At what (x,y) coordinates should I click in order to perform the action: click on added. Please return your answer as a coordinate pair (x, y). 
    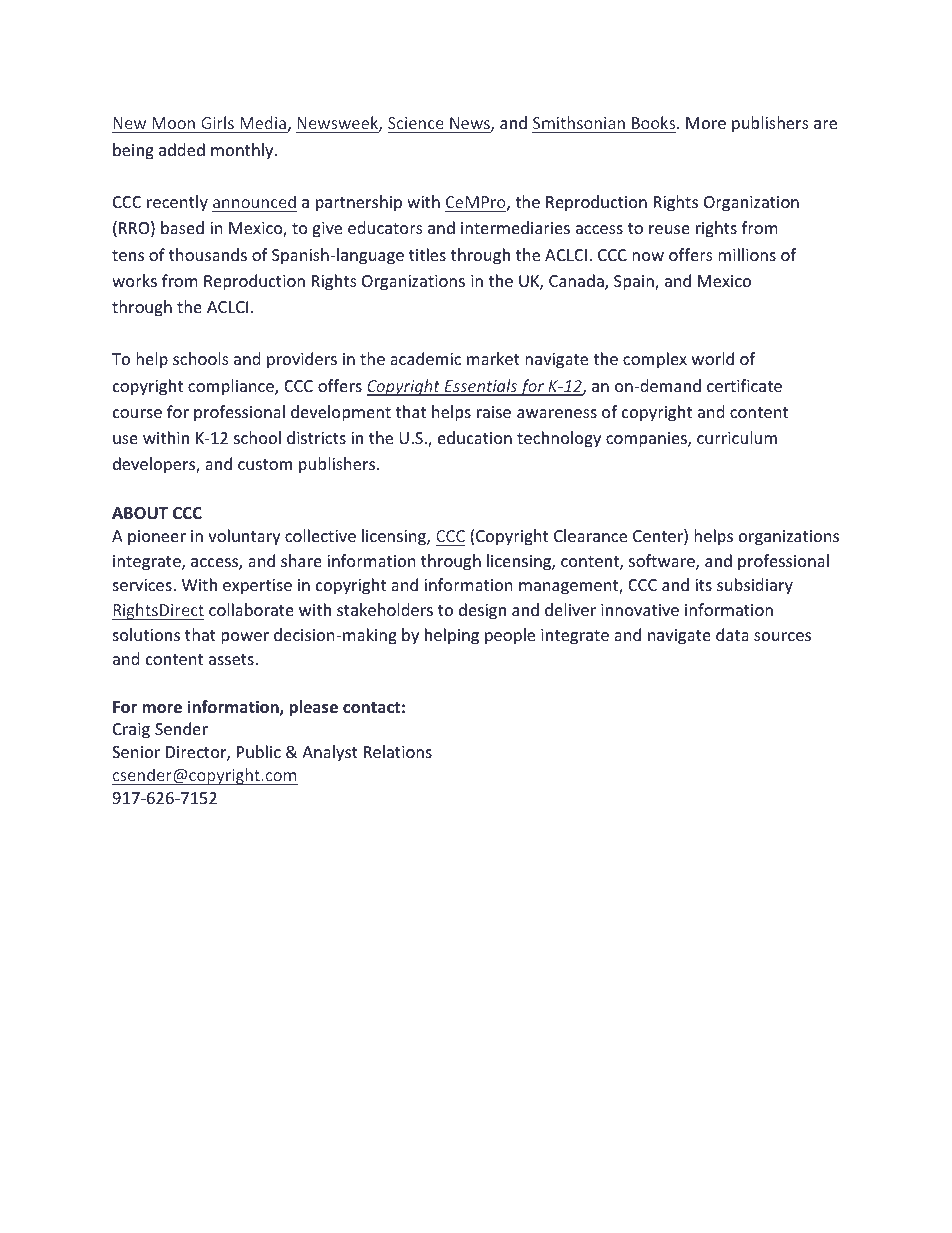
    Looking at the image, I should click on (182, 149).
